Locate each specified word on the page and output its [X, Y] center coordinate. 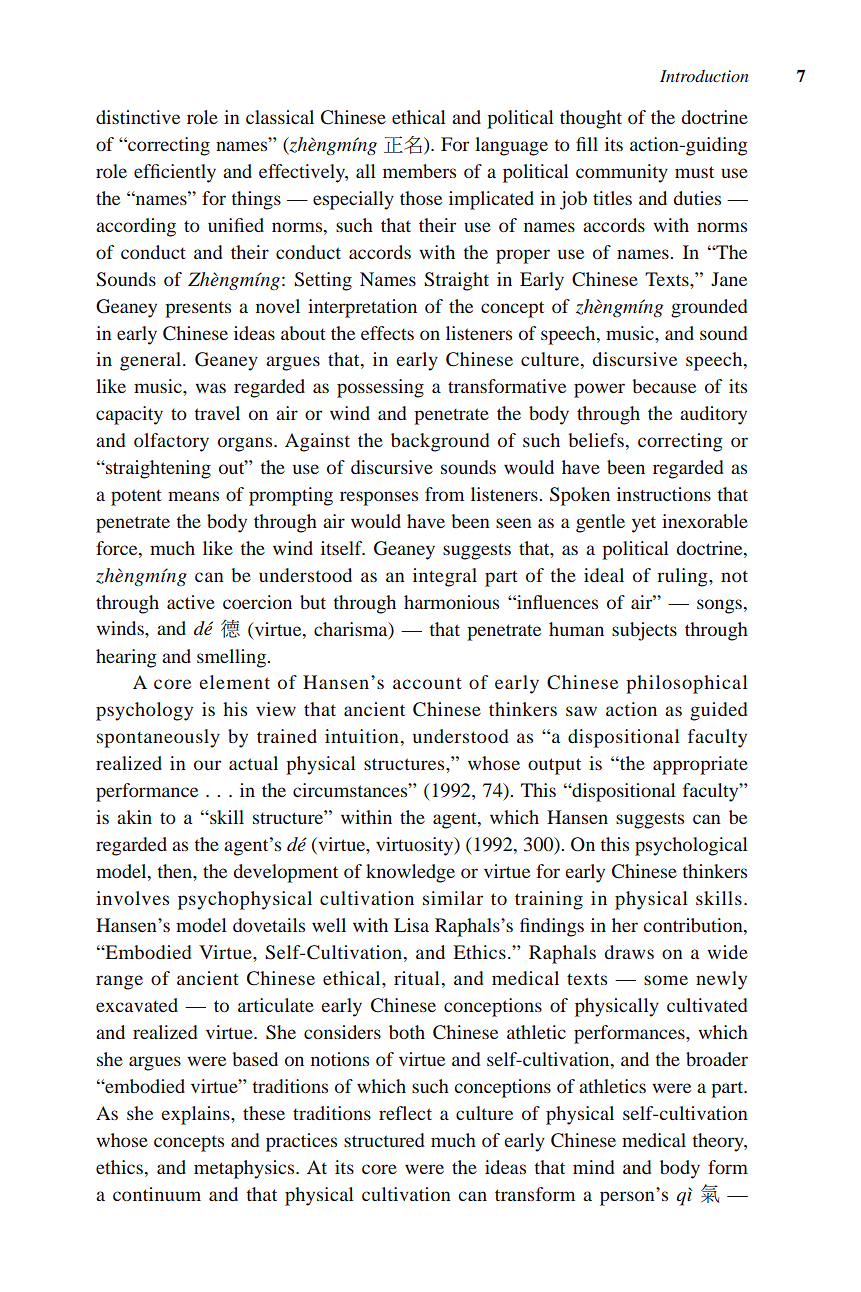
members [419, 171]
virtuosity [416, 846]
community [622, 173]
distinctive [138, 117]
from [444, 494]
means [193, 496]
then [176, 871]
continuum [157, 1194]
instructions [664, 494]
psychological [691, 846]
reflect [405, 1113]
